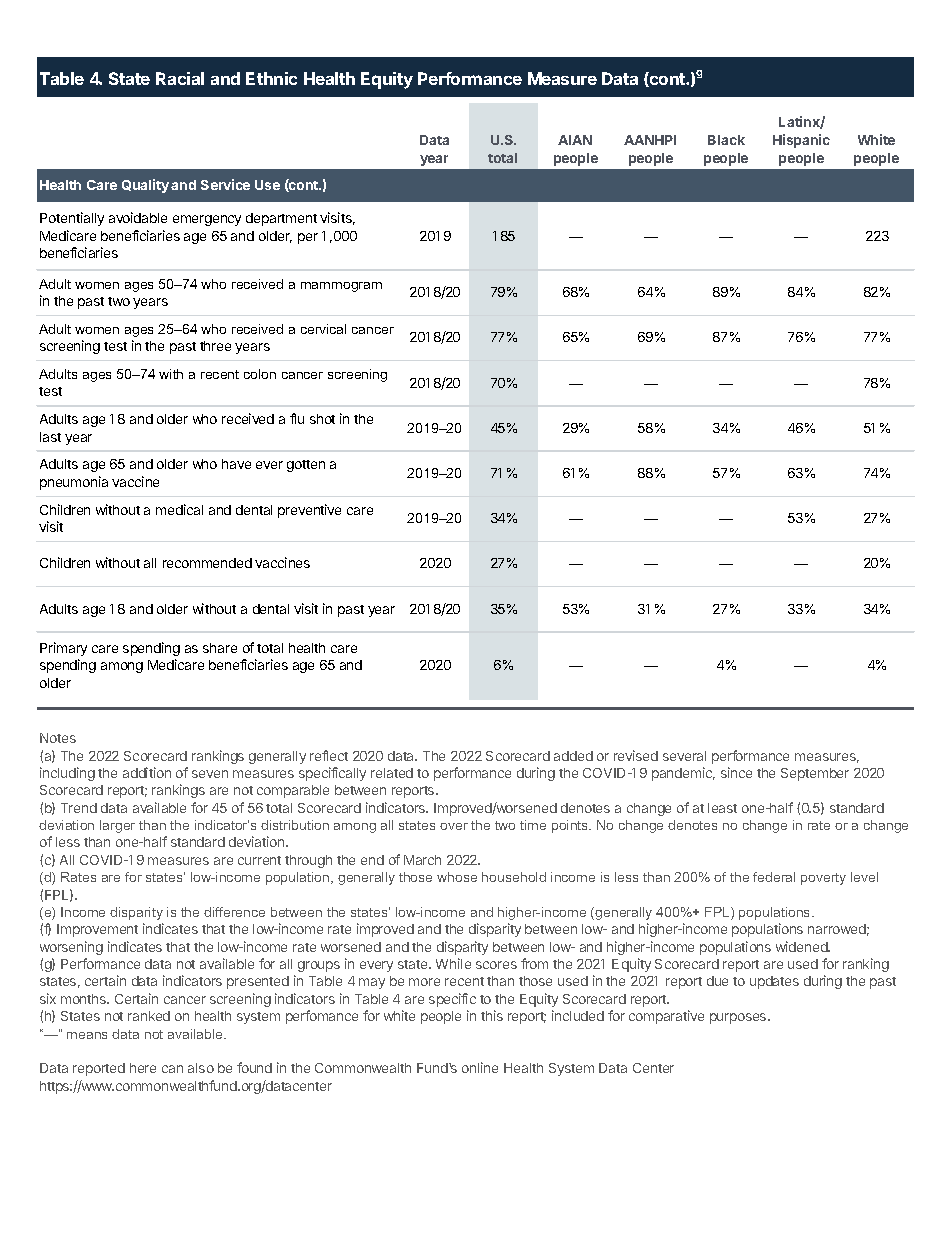 The image size is (952, 1233). Describe the element at coordinates (271, 78) in the screenshot. I see `Ethnic` at that location.
